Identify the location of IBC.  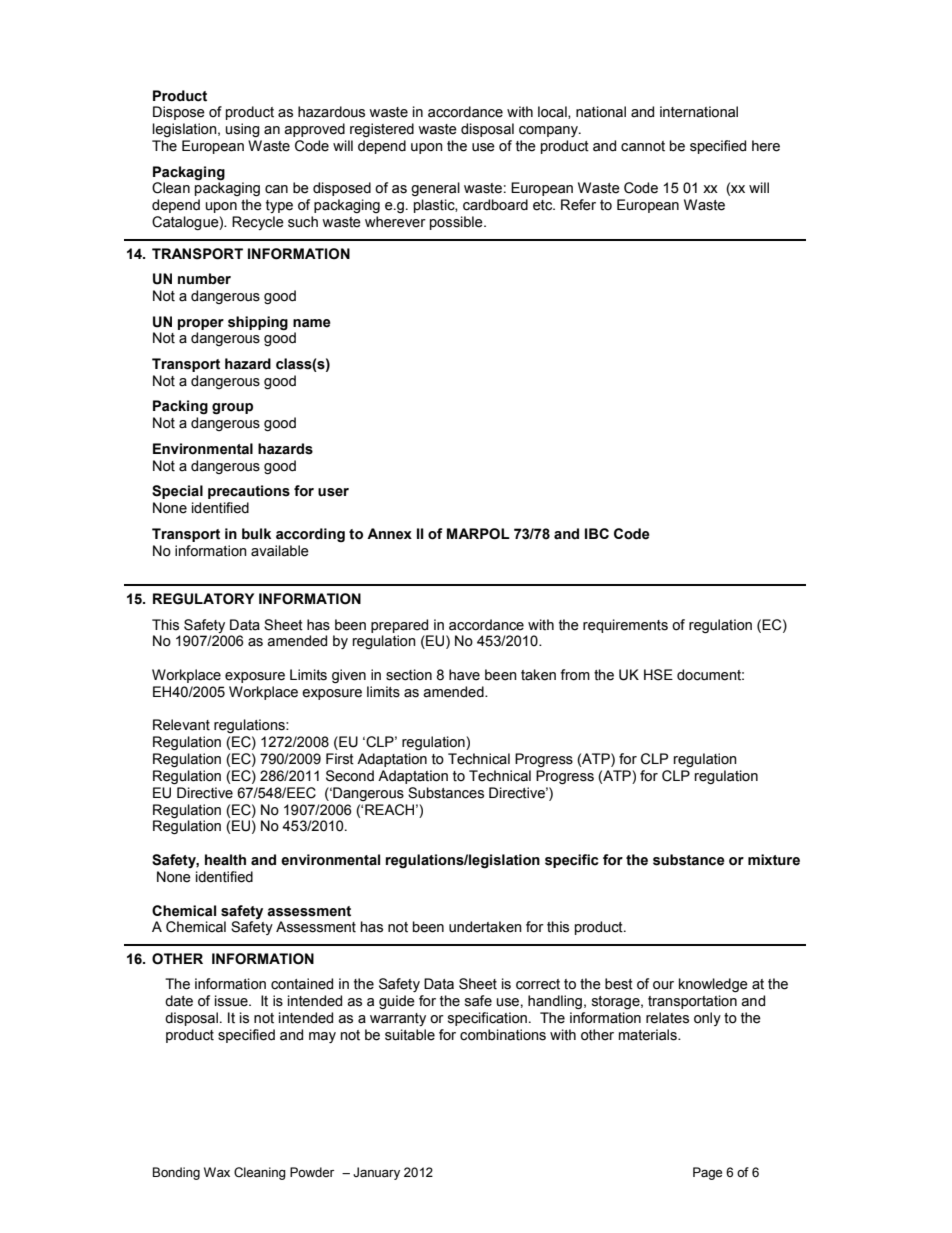
(597, 533).
